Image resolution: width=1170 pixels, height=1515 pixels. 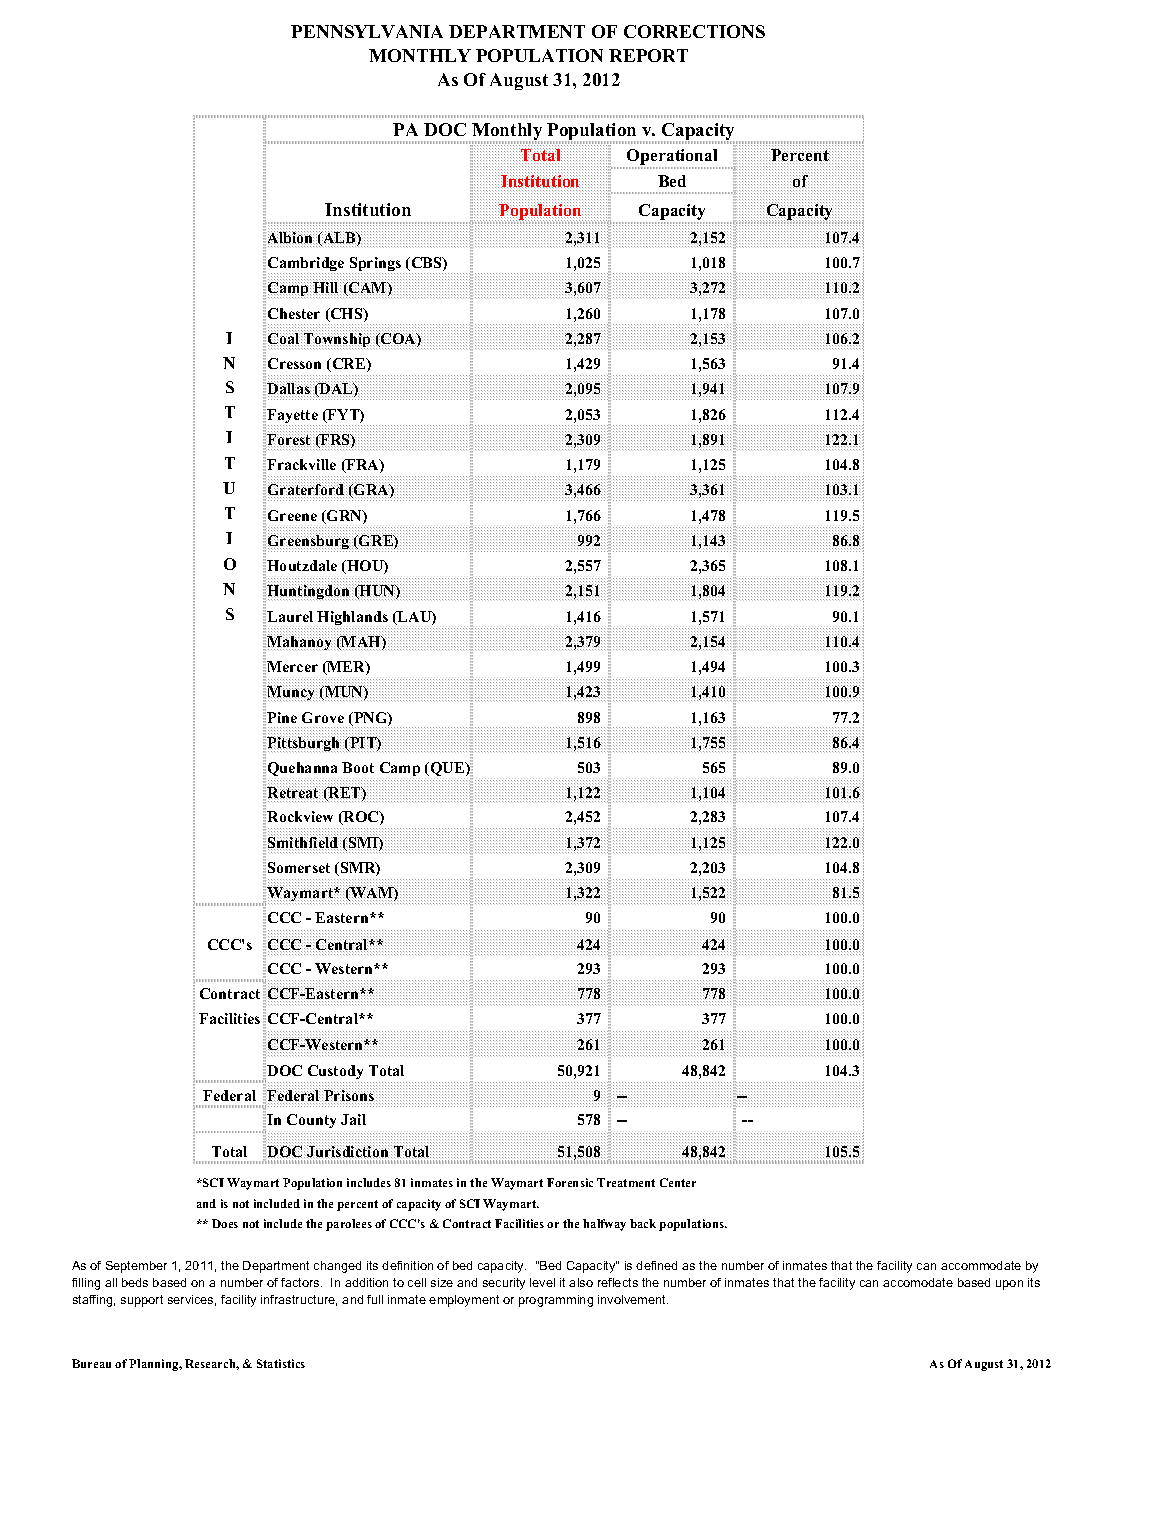 I want to click on support, so click(x=142, y=1301).
